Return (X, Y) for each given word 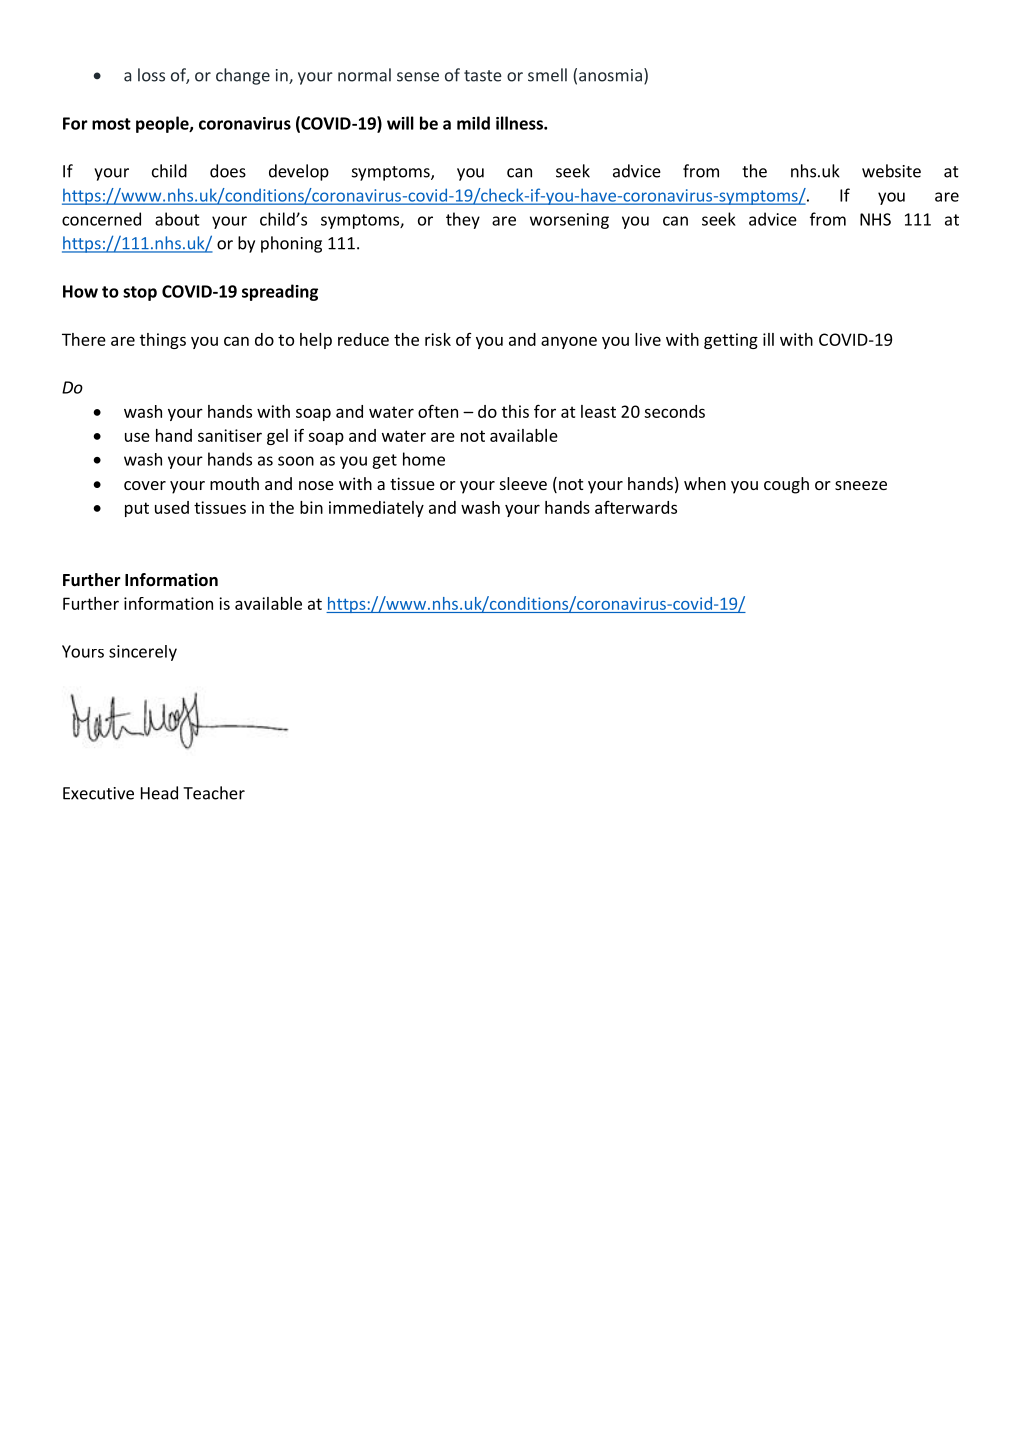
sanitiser (230, 435)
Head (159, 793)
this (515, 411)
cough (786, 485)
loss (151, 75)
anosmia (610, 75)
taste (483, 76)
